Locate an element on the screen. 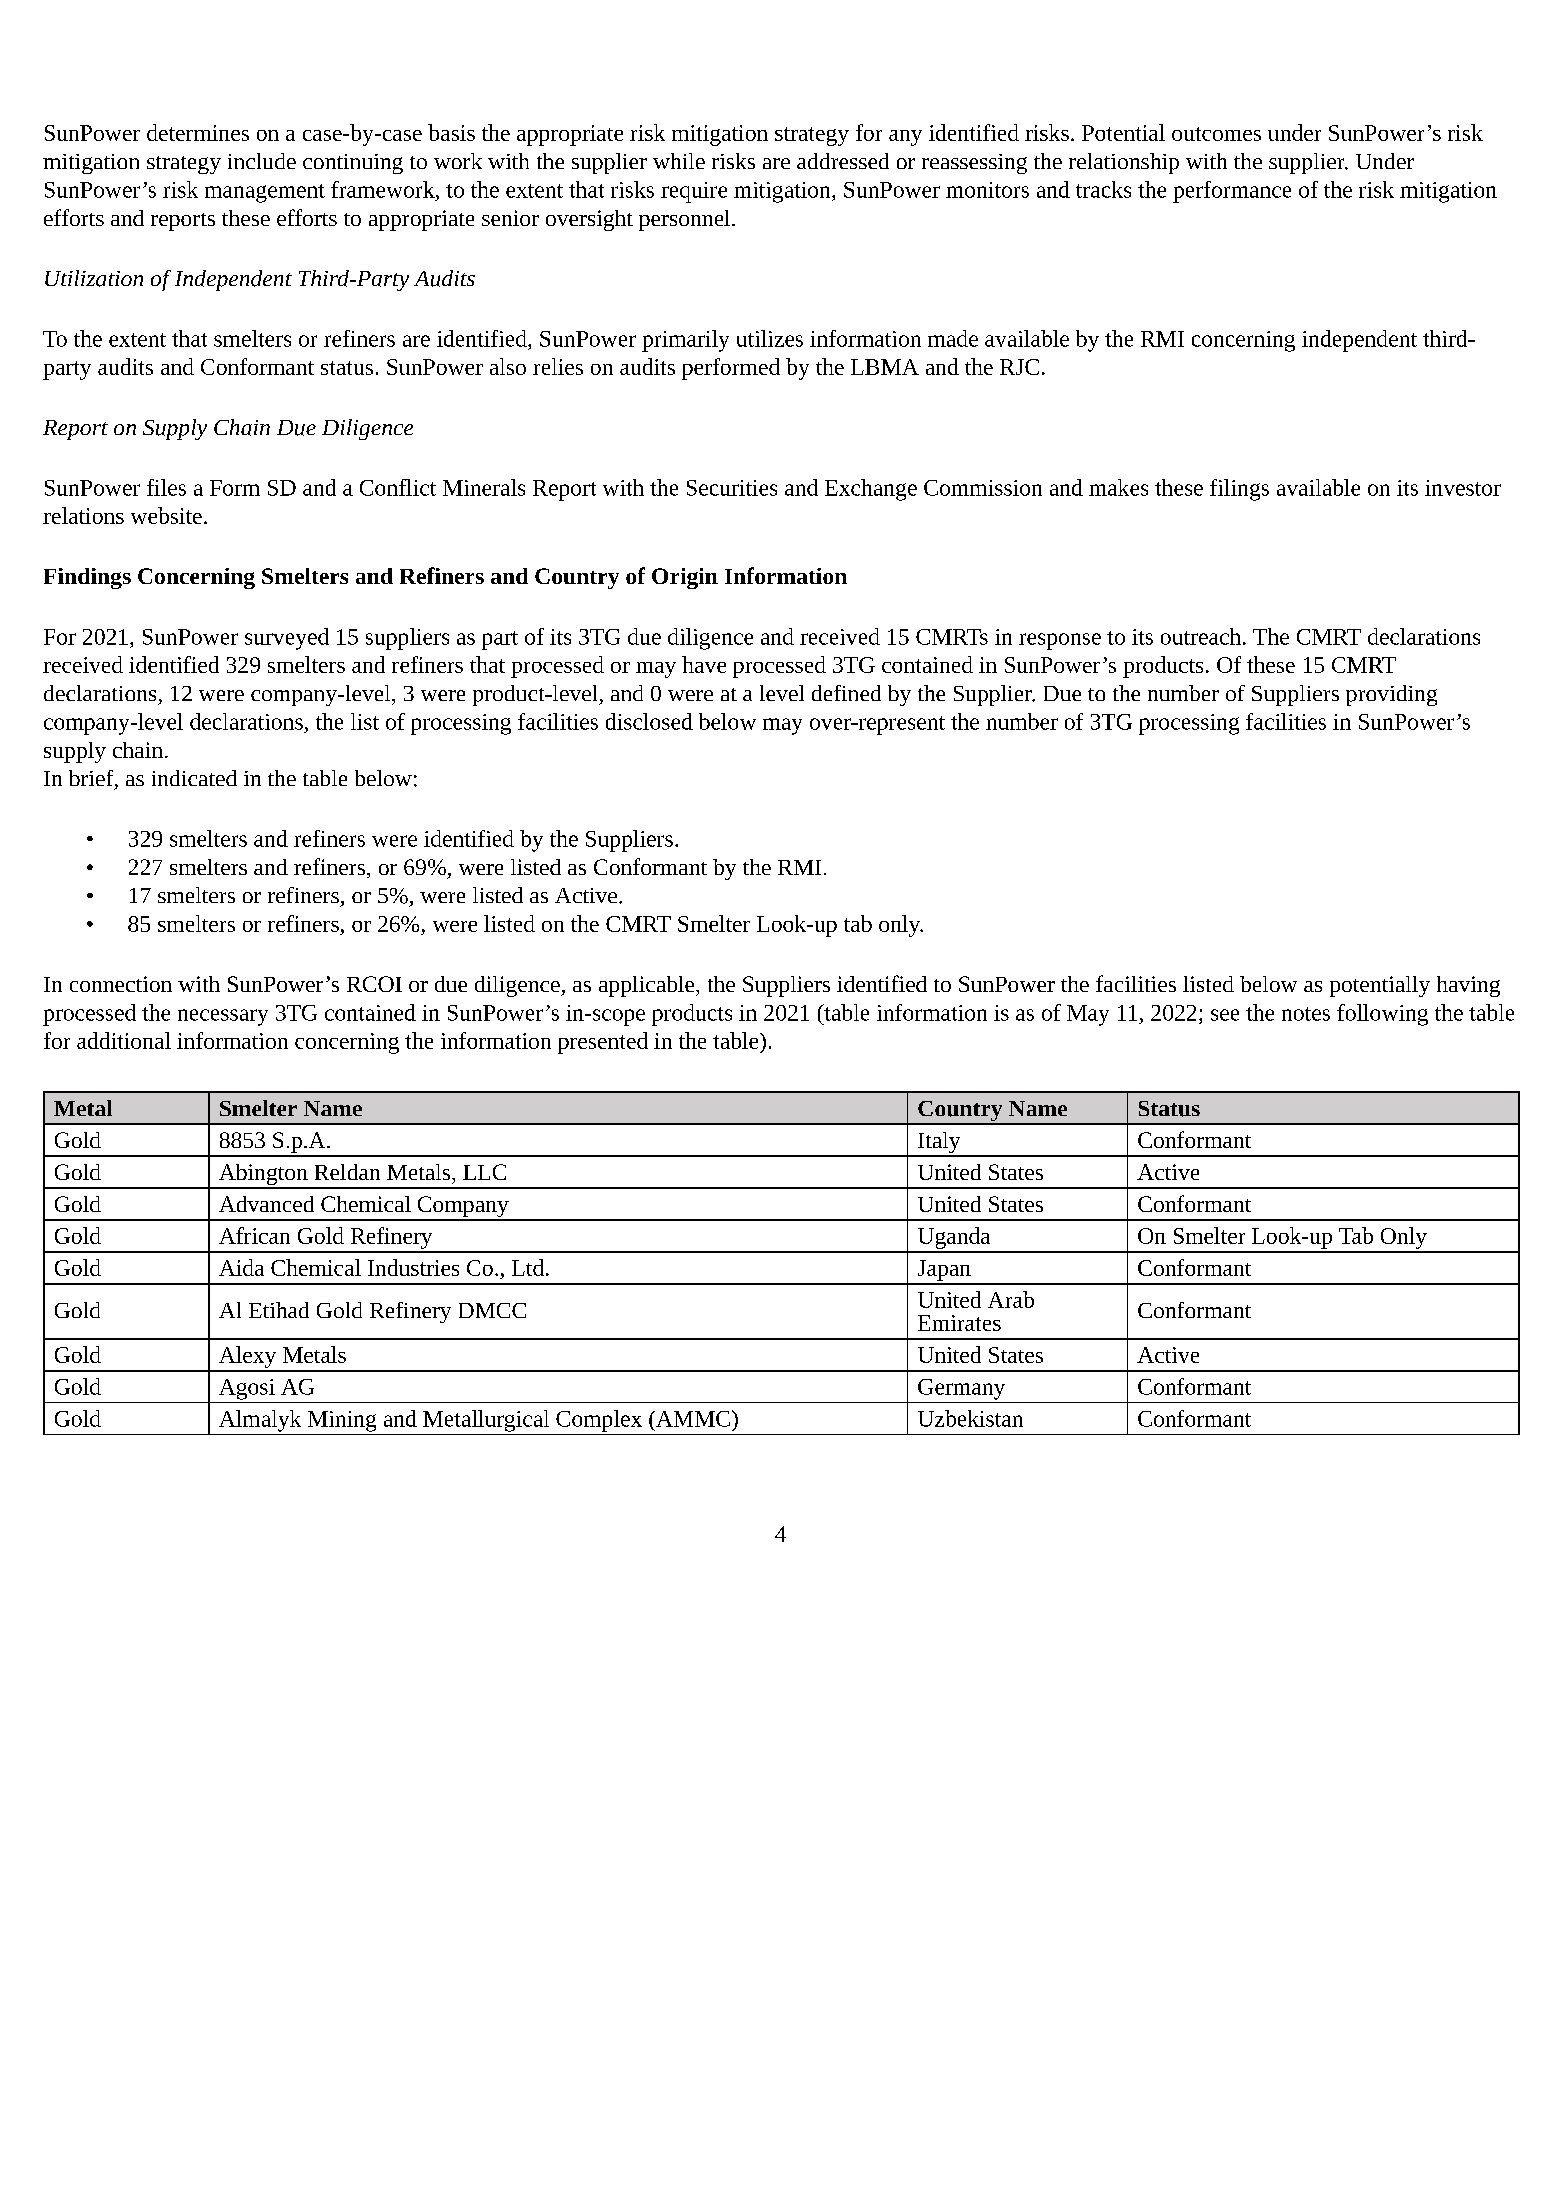  Mining is located at coordinates (342, 1421).
